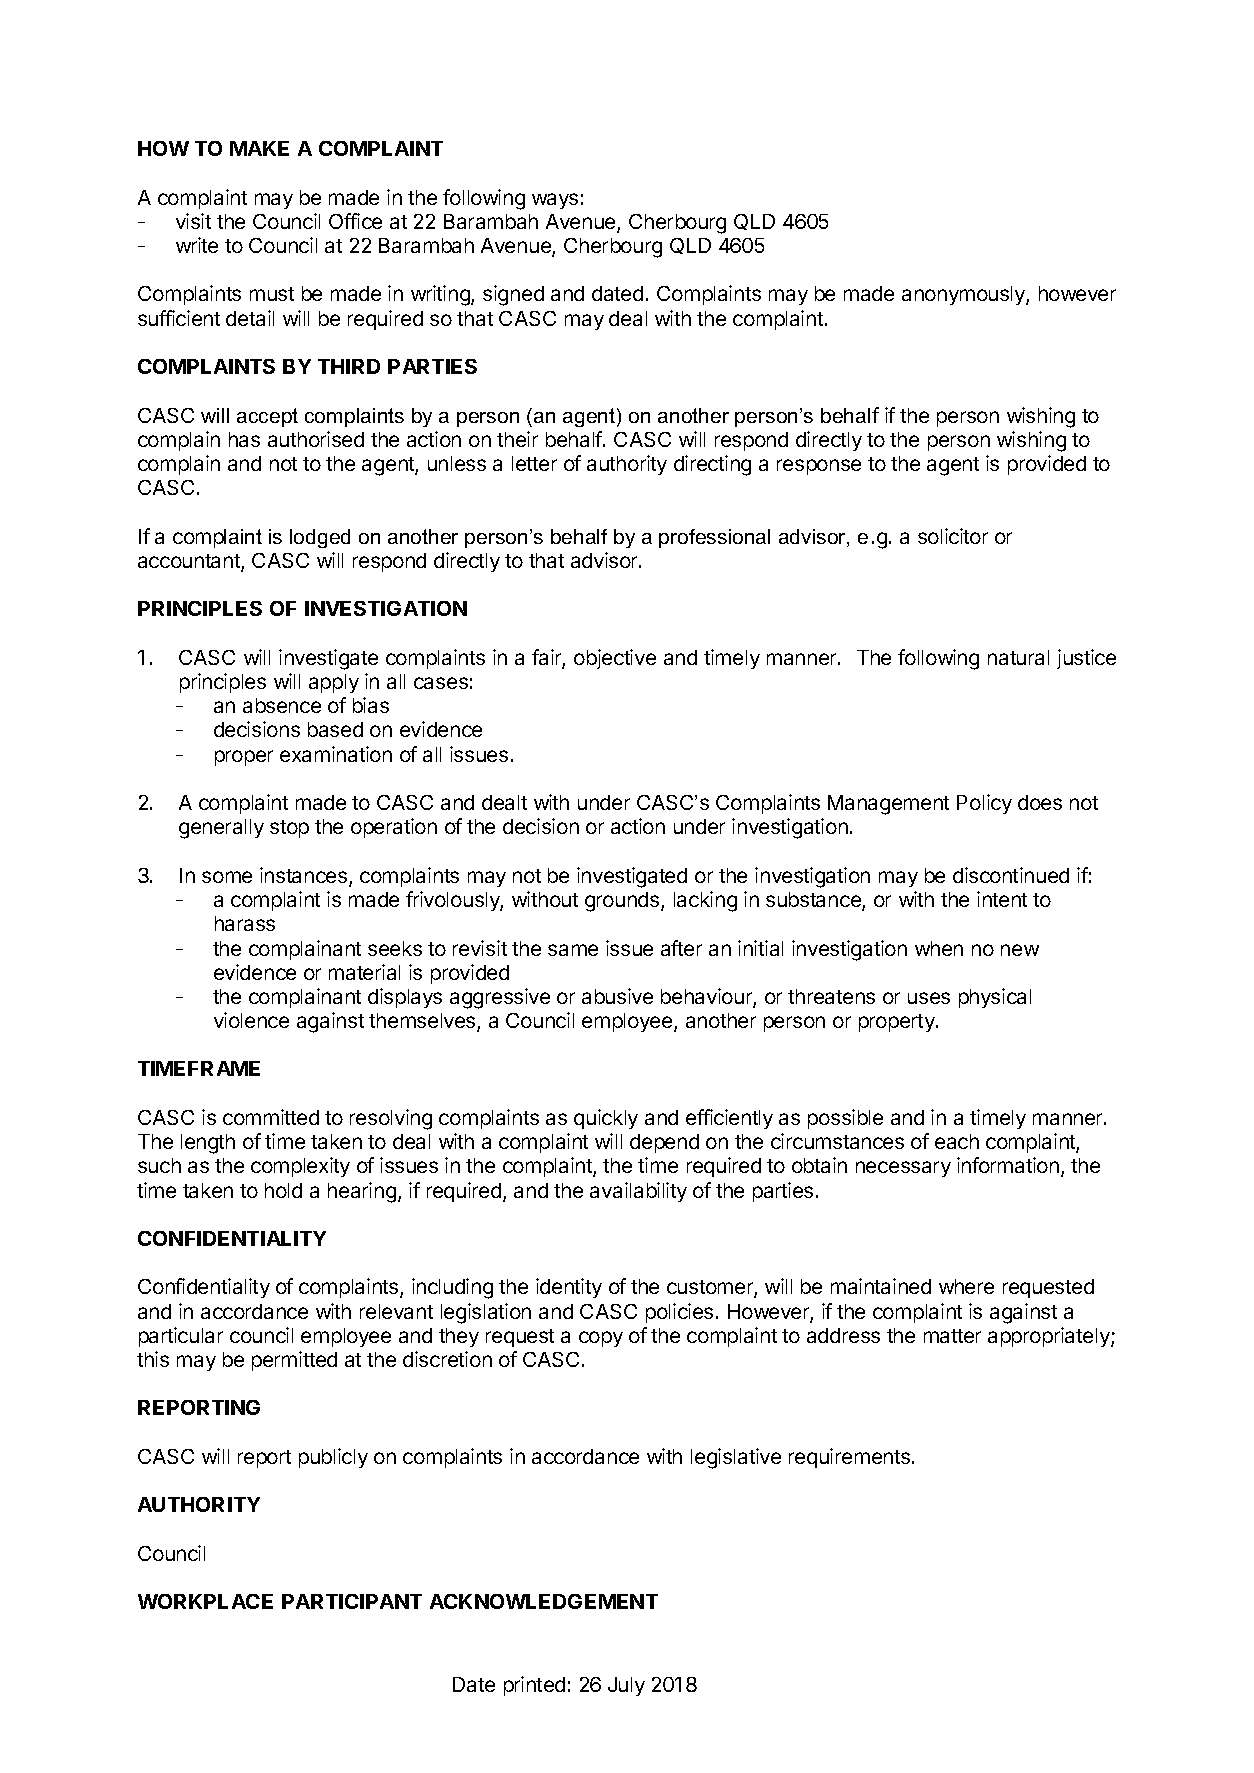 This screenshot has height=1773, width=1254. Describe the element at coordinates (626, 1686) in the screenshot. I see `July` at that location.
